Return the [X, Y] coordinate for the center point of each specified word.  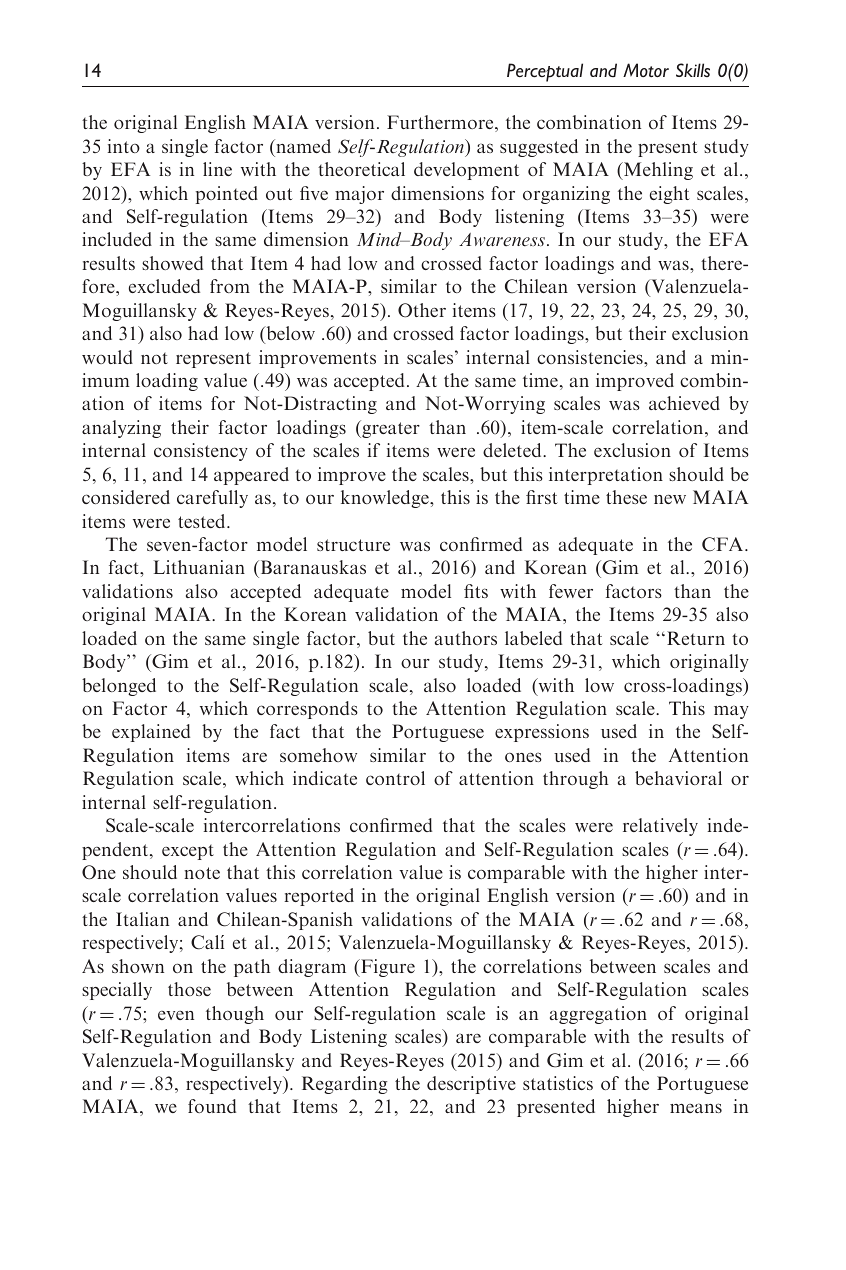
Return [696, 638]
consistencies [591, 357]
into [124, 146]
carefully [212, 499]
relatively [660, 827]
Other [422, 310]
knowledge [386, 499]
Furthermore [441, 123]
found [212, 1106]
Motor [646, 70]
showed [172, 263]
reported [319, 897]
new [670, 499]
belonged [119, 687]
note [202, 873]
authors [466, 638]
